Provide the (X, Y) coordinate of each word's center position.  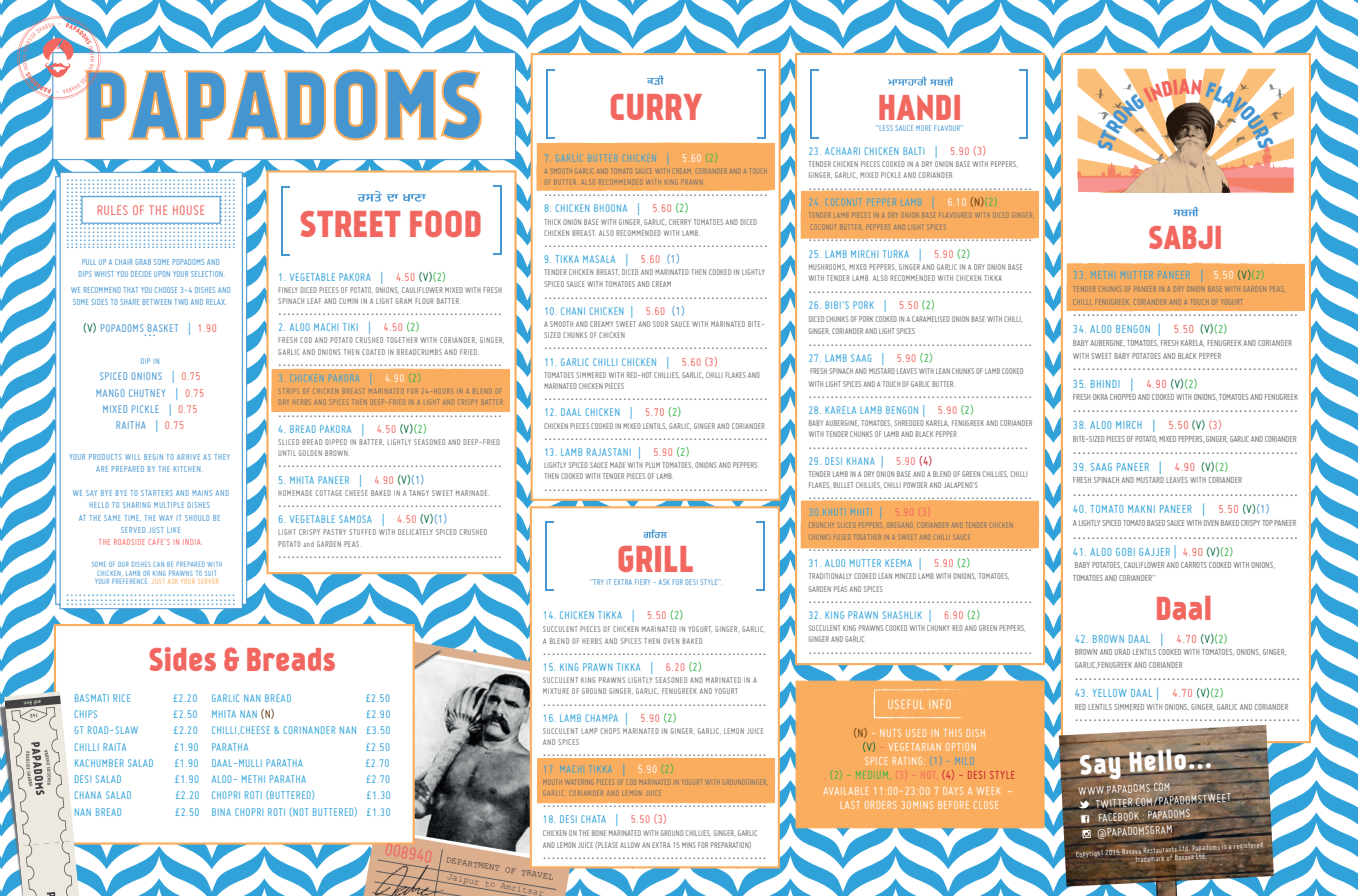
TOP (1267, 523)
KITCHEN (187, 469)
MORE (923, 128)
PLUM (652, 465)
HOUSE (188, 210)
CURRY (656, 107)
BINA (221, 812)
